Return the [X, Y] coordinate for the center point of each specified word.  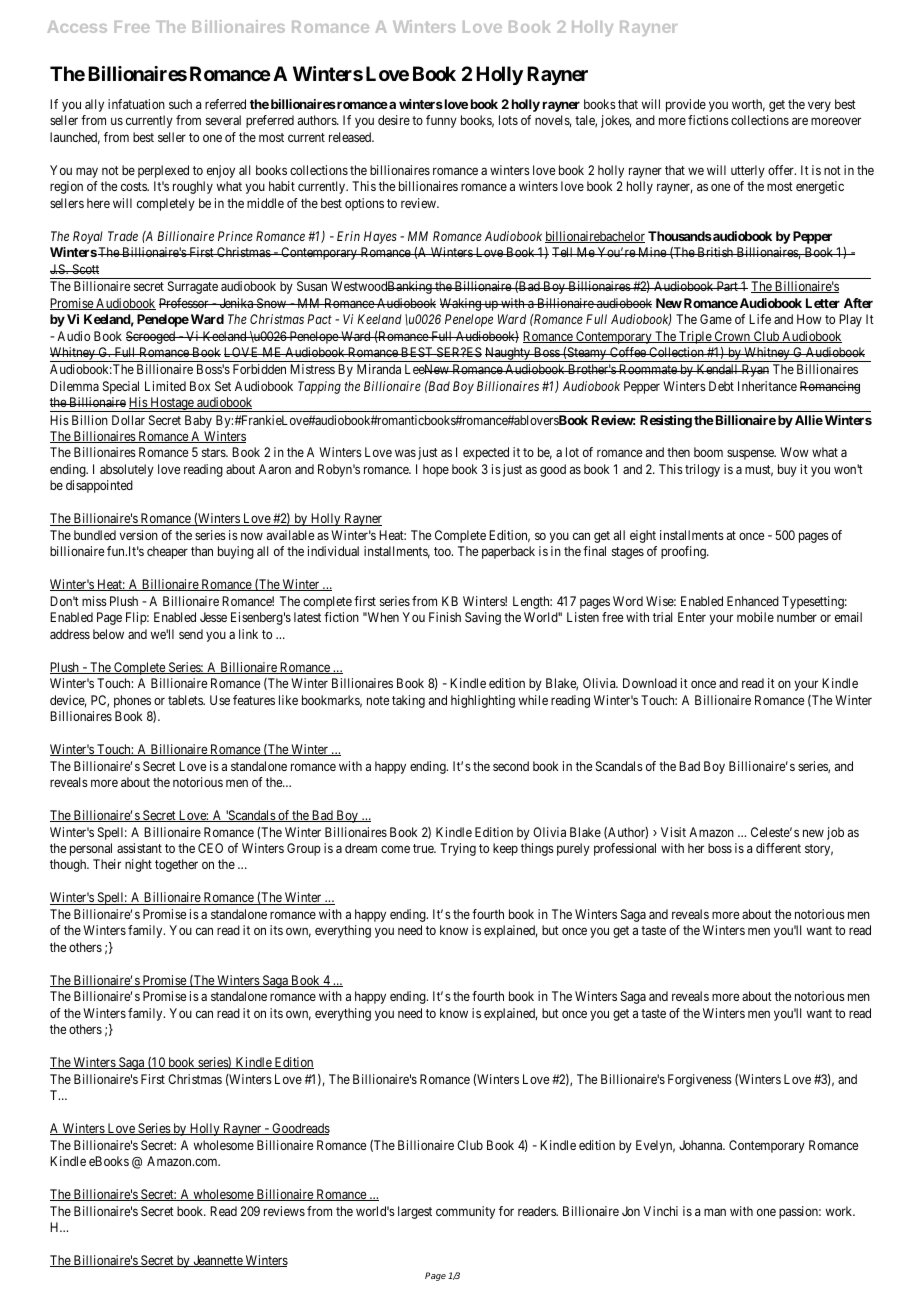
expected [486, 453]
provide [686, 105]
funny [441, 121]
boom [708, 452]
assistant [139, 848]
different [778, 848]
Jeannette [217, 1261]
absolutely [127, 470]
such [180, 104]
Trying [458, 849]
